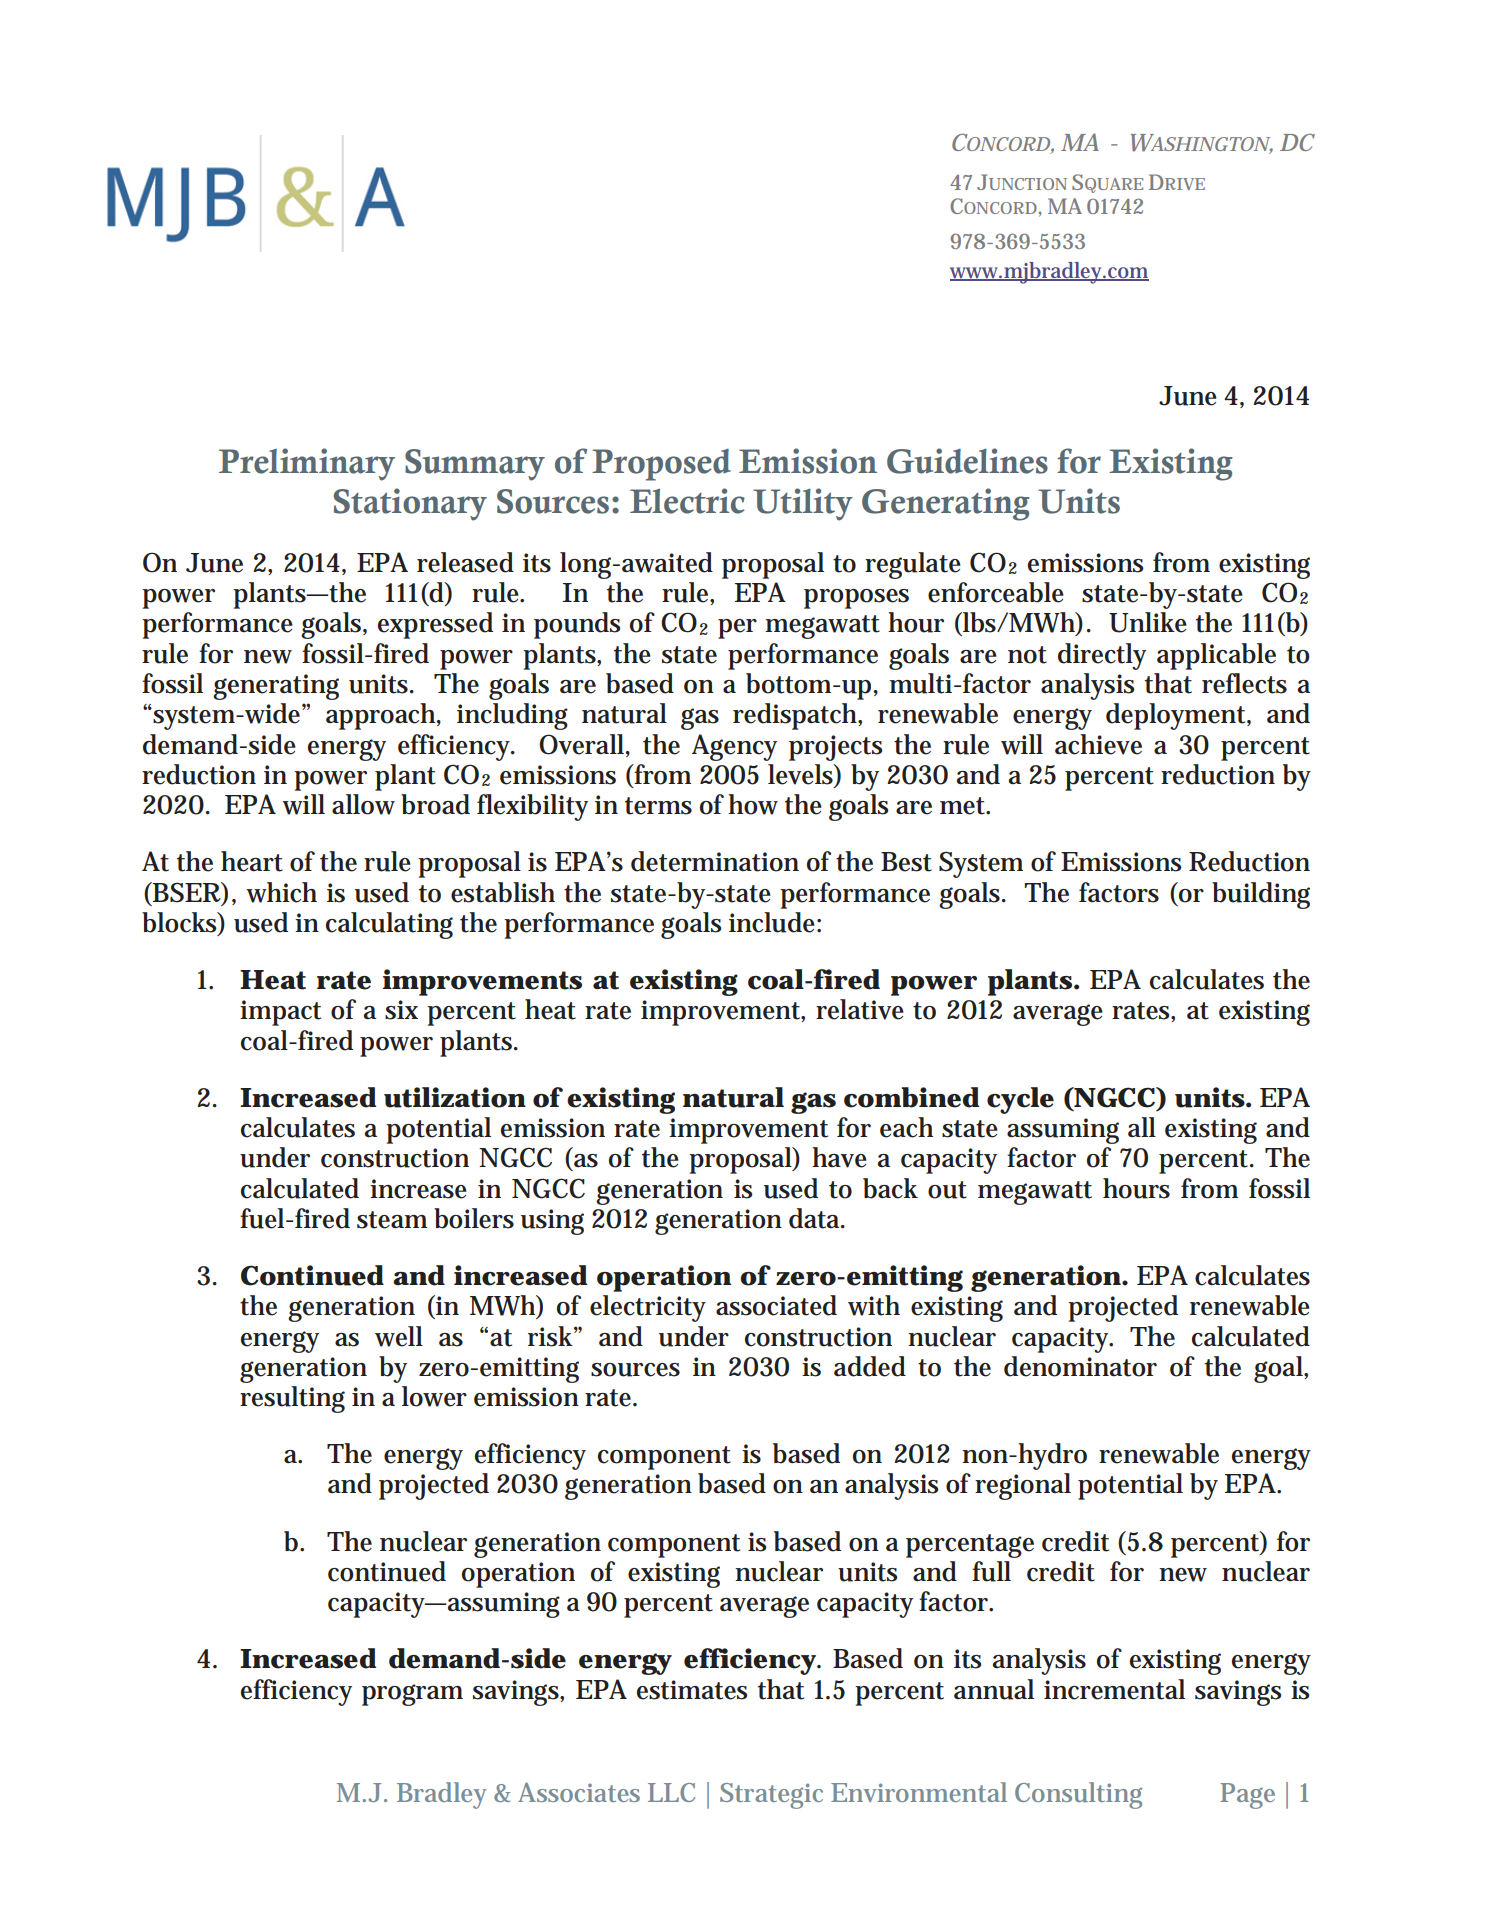 This screenshot has height=1922, width=1485. Describe the element at coordinates (803, 504) in the screenshot. I see `Utility` at that location.
